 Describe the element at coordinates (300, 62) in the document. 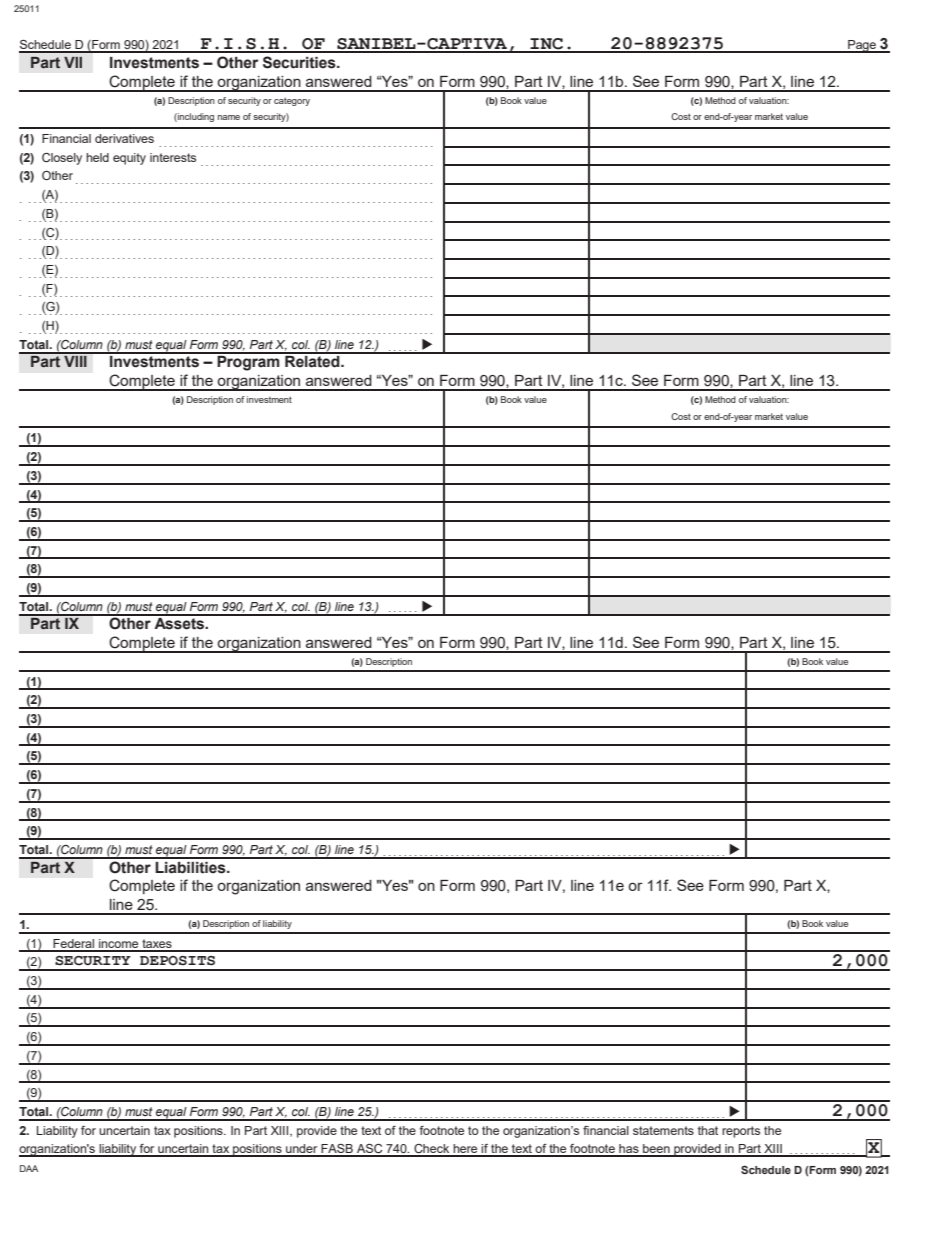

I see `Securities` at that location.
